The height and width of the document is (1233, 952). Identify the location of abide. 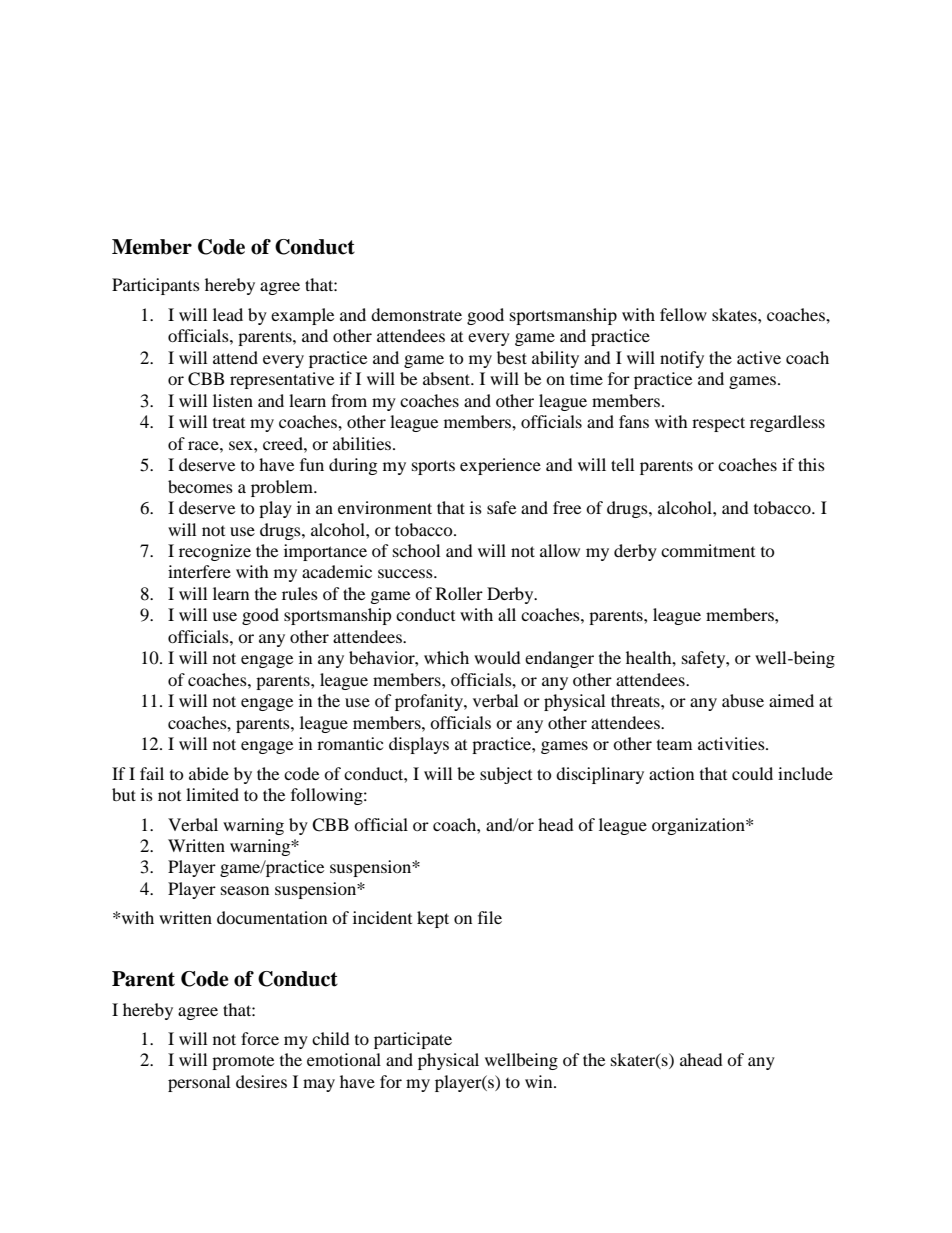
(209, 773).
